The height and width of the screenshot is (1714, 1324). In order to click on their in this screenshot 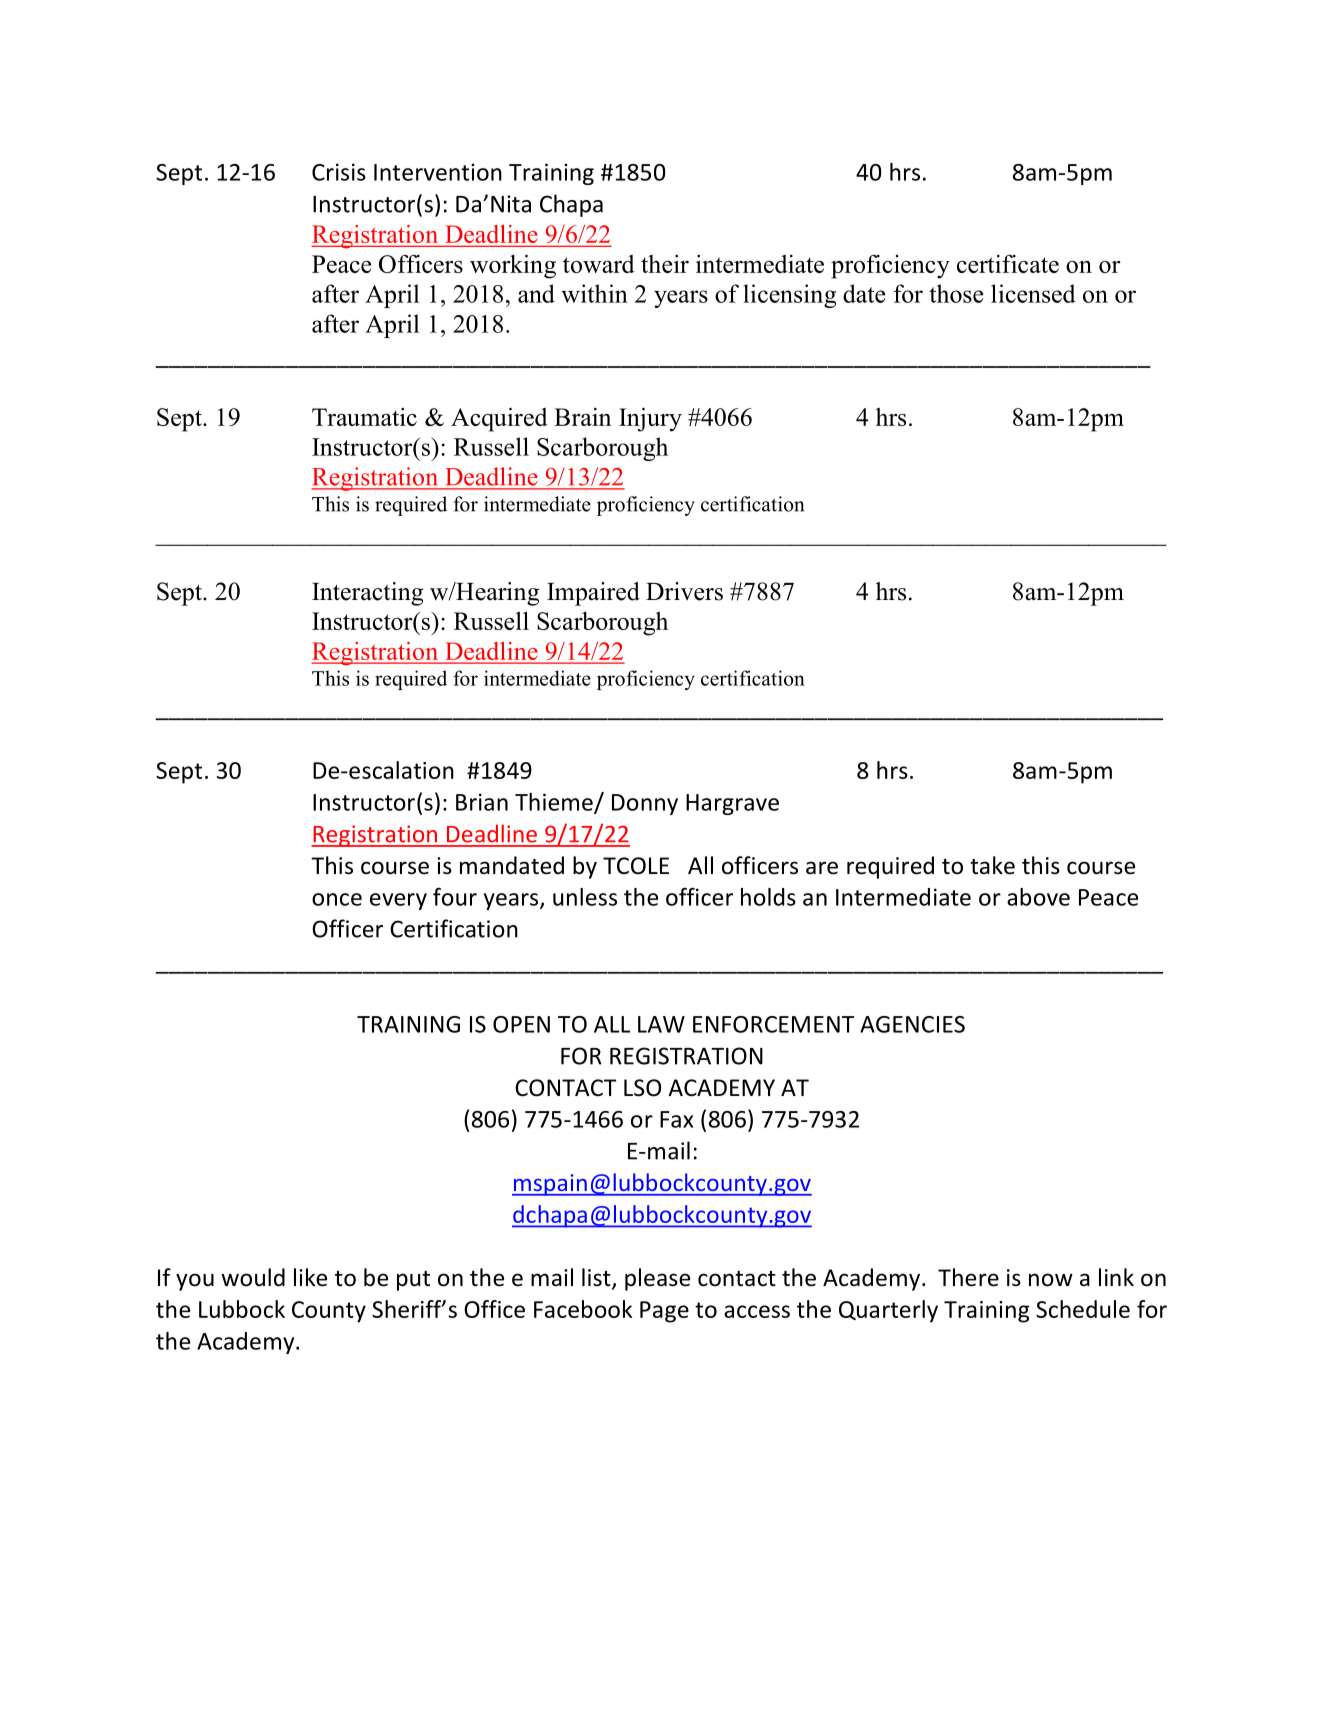, I will do `click(665, 264)`.
